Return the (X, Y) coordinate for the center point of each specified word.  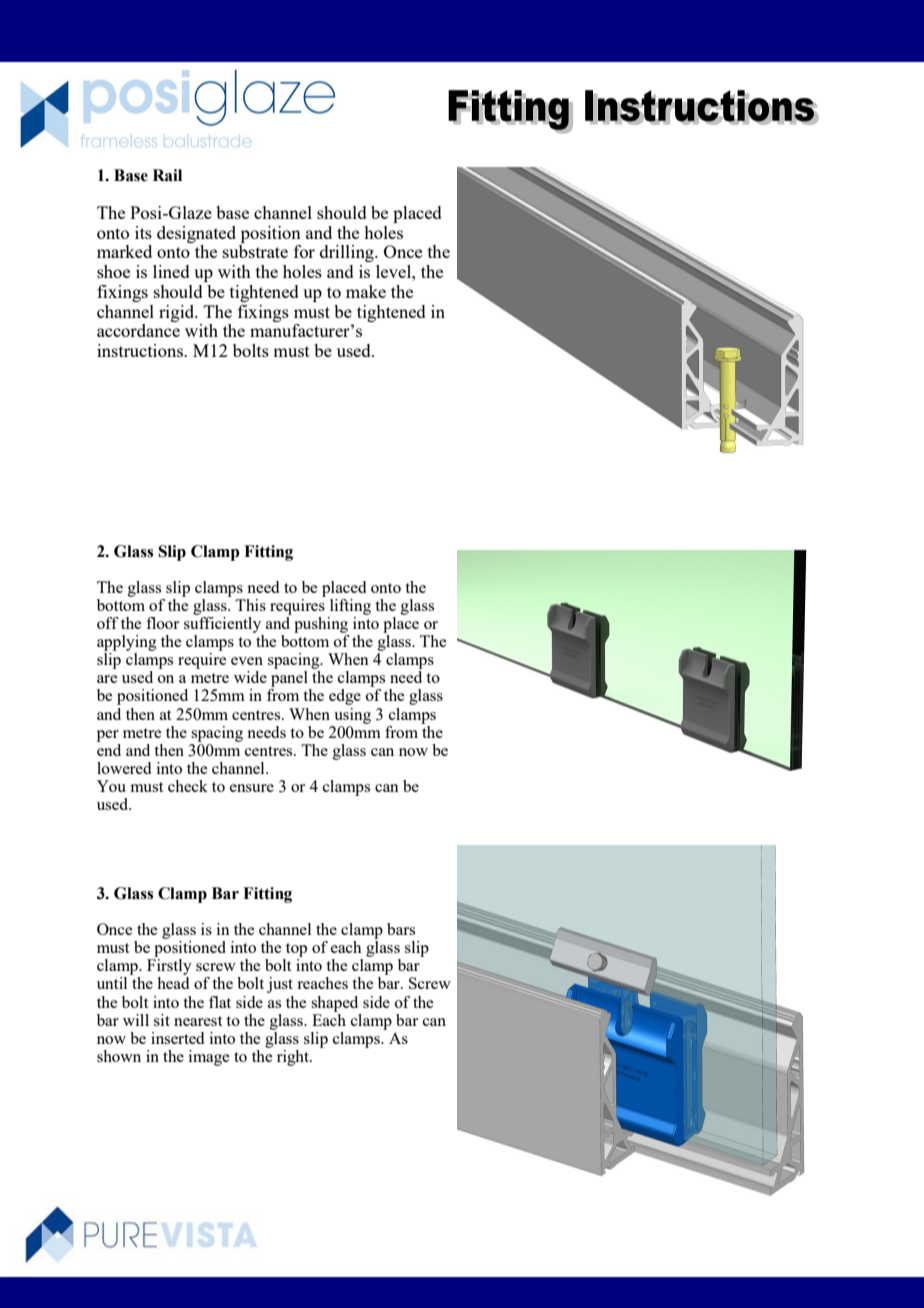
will (136, 1020)
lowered (124, 768)
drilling (348, 253)
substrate (255, 251)
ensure (252, 788)
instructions (141, 350)
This (250, 605)
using (352, 716)
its (143, 232)
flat (220, 1002)
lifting (350, 607)
